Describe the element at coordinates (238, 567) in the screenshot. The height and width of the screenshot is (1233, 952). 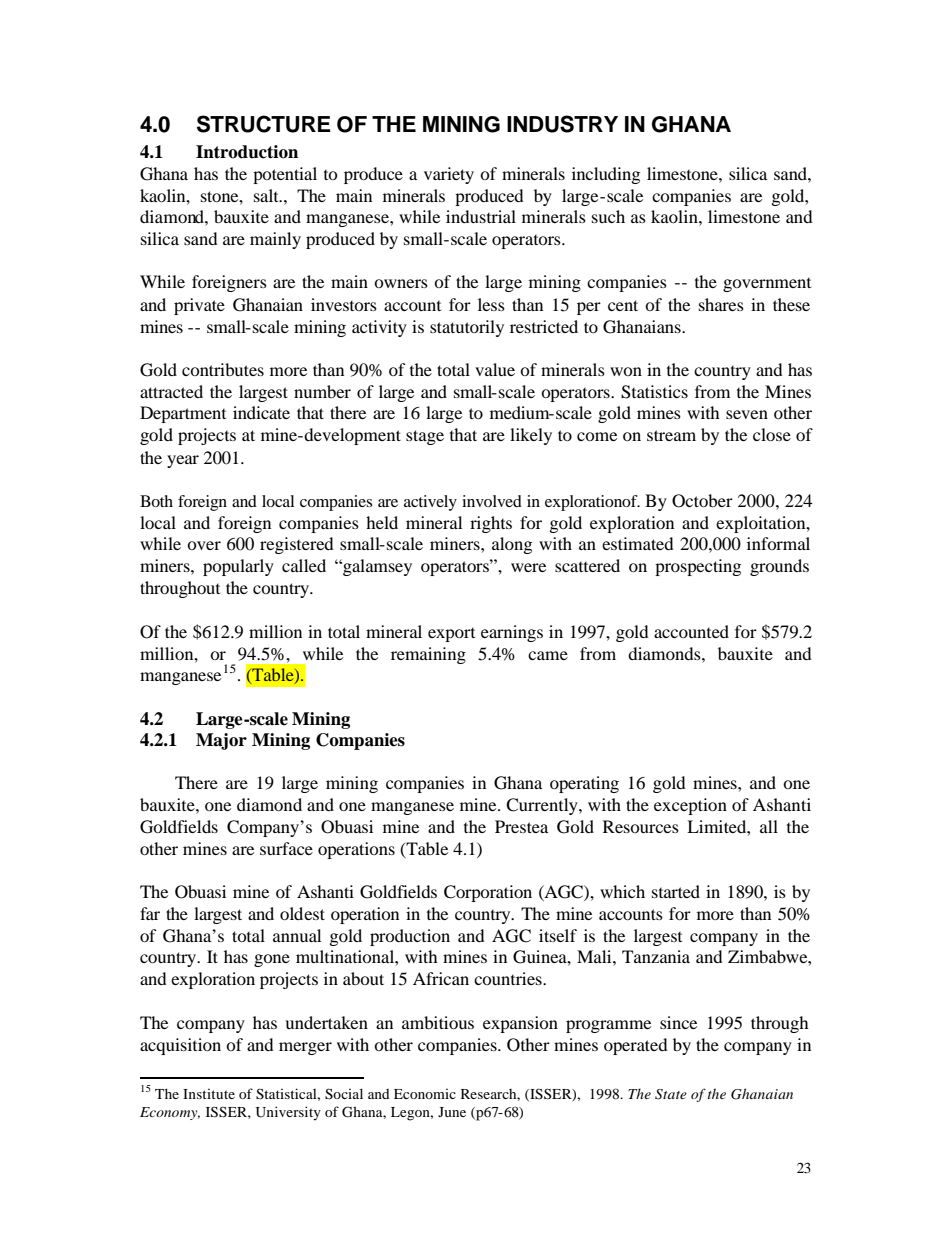
I see `popularly` at that location.
